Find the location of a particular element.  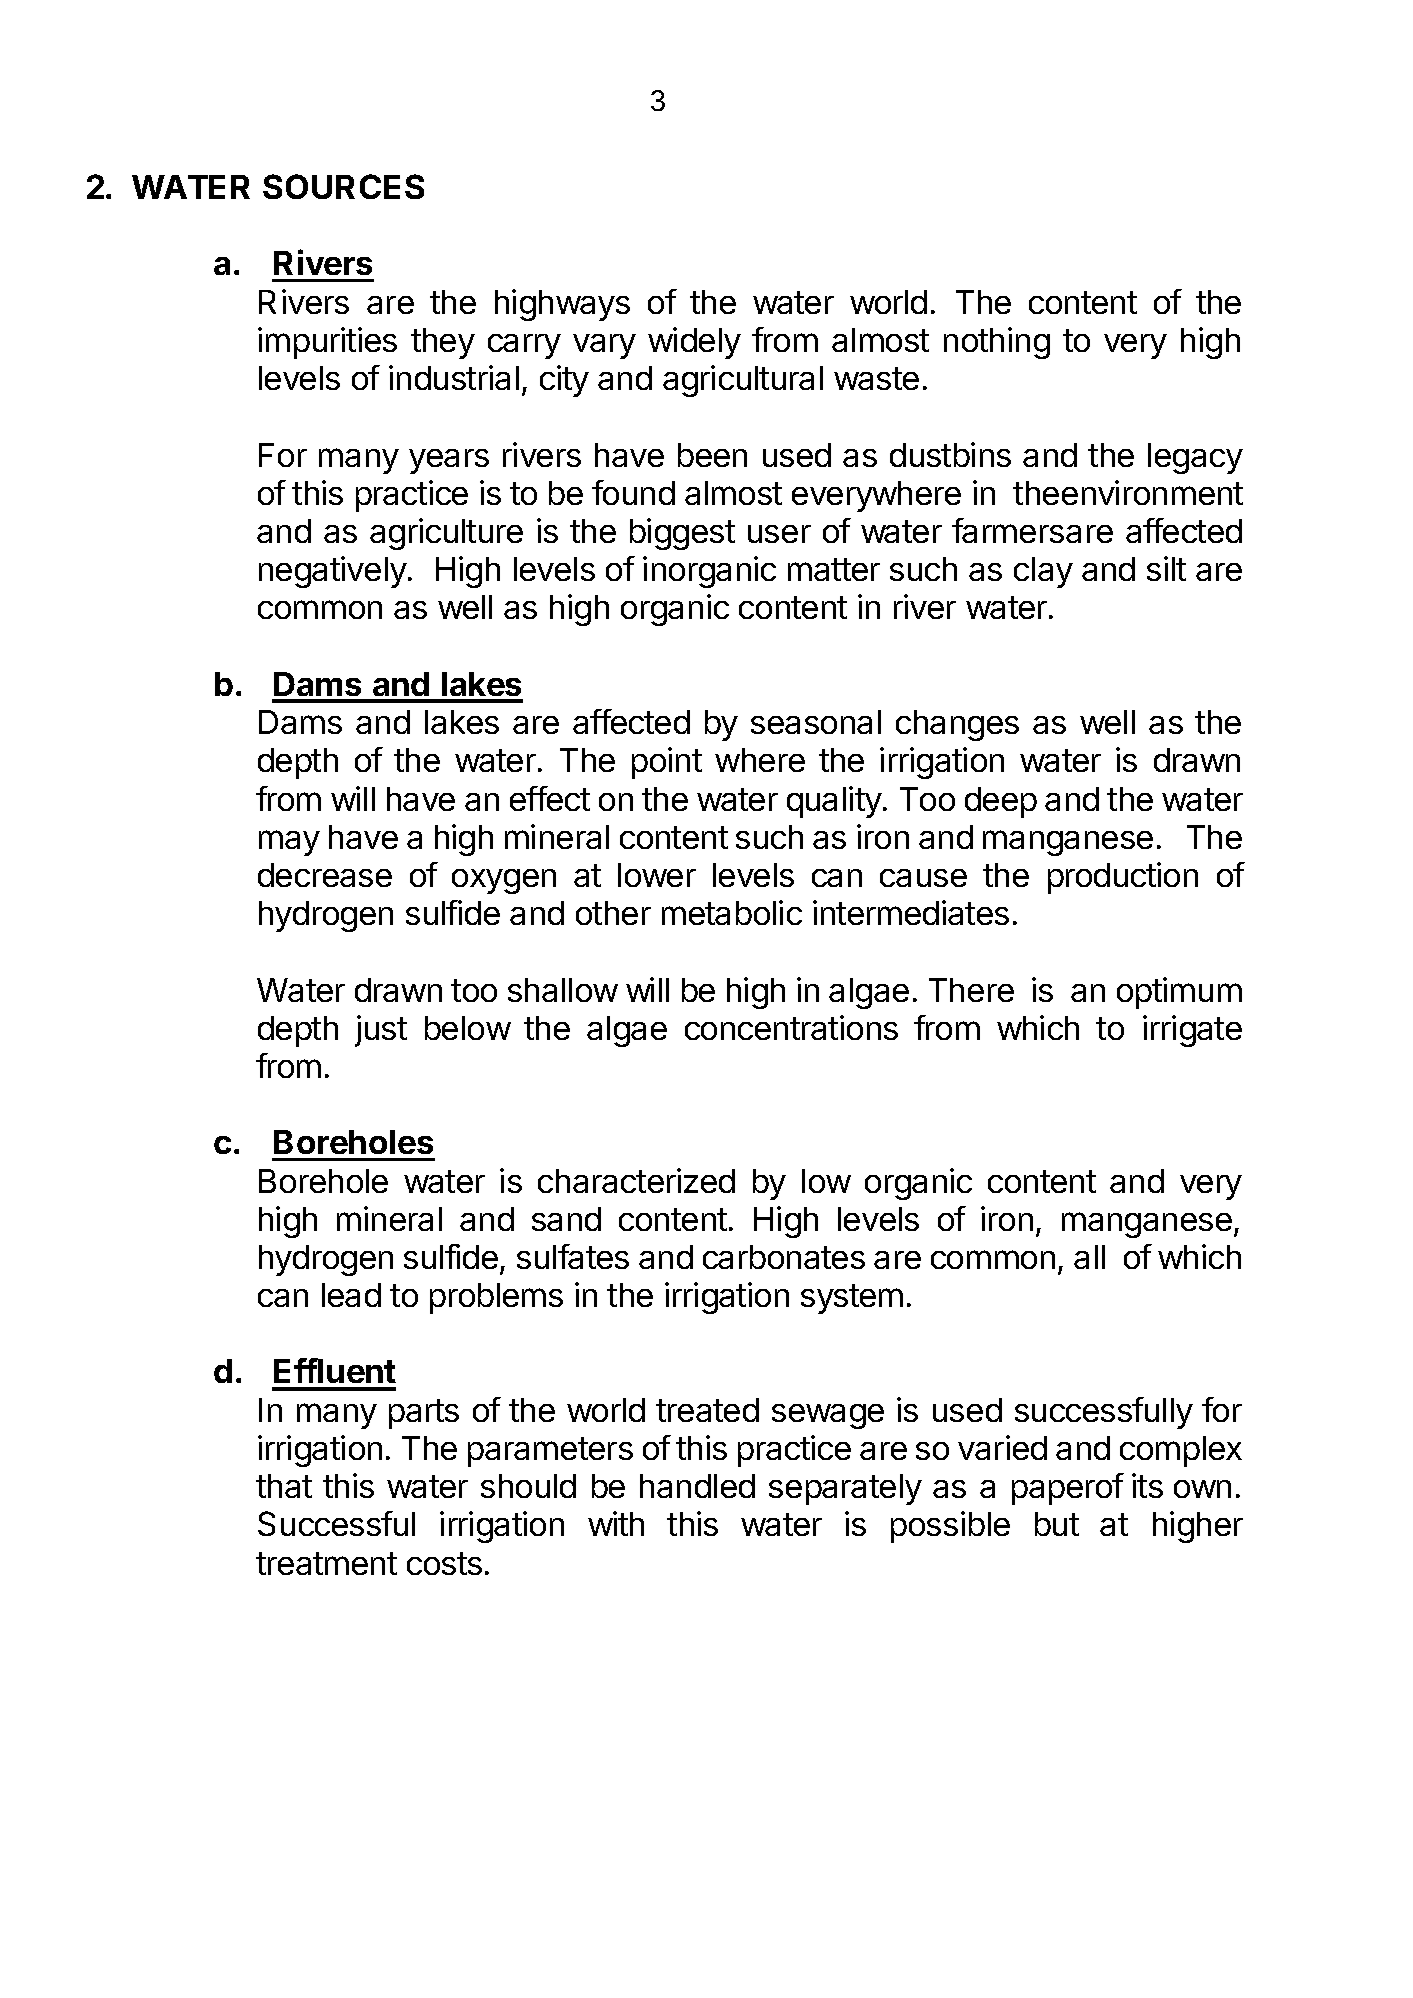

costs is located at coordinates (444, 1563).
